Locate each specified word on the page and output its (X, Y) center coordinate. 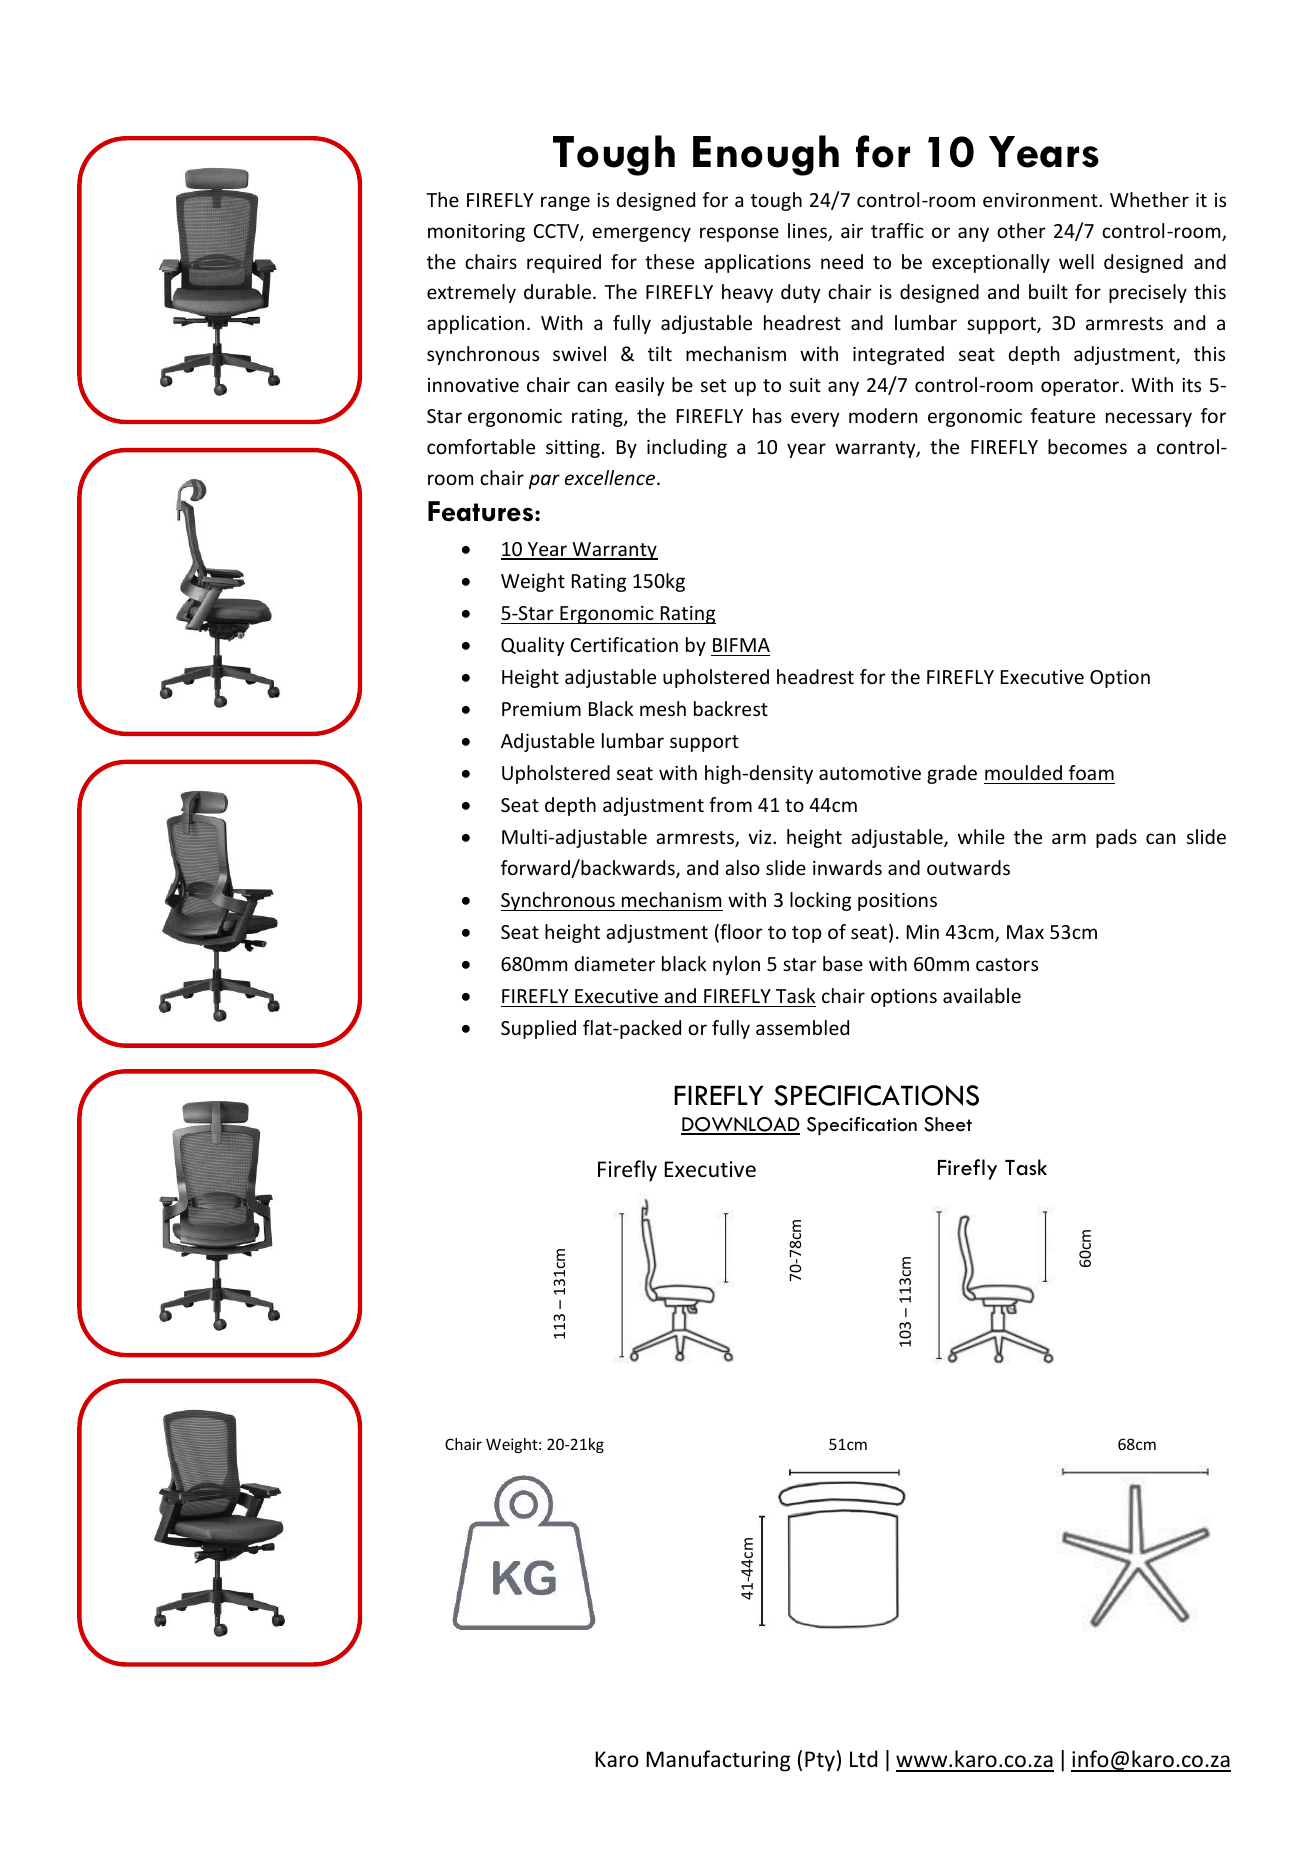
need (842, 261)
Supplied (538, 1029)
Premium (541, 709)
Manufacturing (718, 1761)
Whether (1149, 199)
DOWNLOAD (740, 1126)
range (565, 203)
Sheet (948, 1124)
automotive (870, 773)
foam (1091, 772)
